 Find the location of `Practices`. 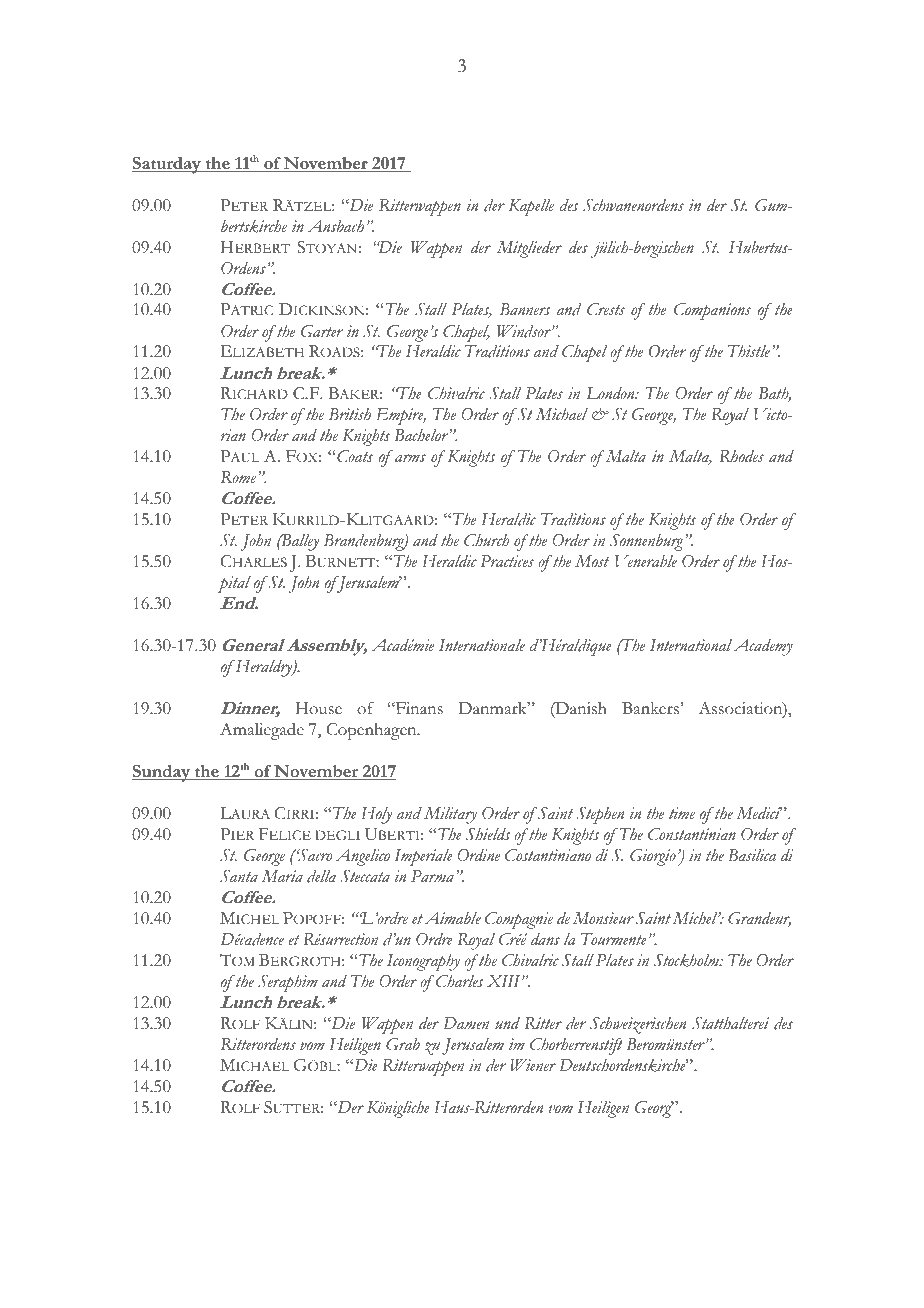

Practices is located at coordinates (507, 561).
